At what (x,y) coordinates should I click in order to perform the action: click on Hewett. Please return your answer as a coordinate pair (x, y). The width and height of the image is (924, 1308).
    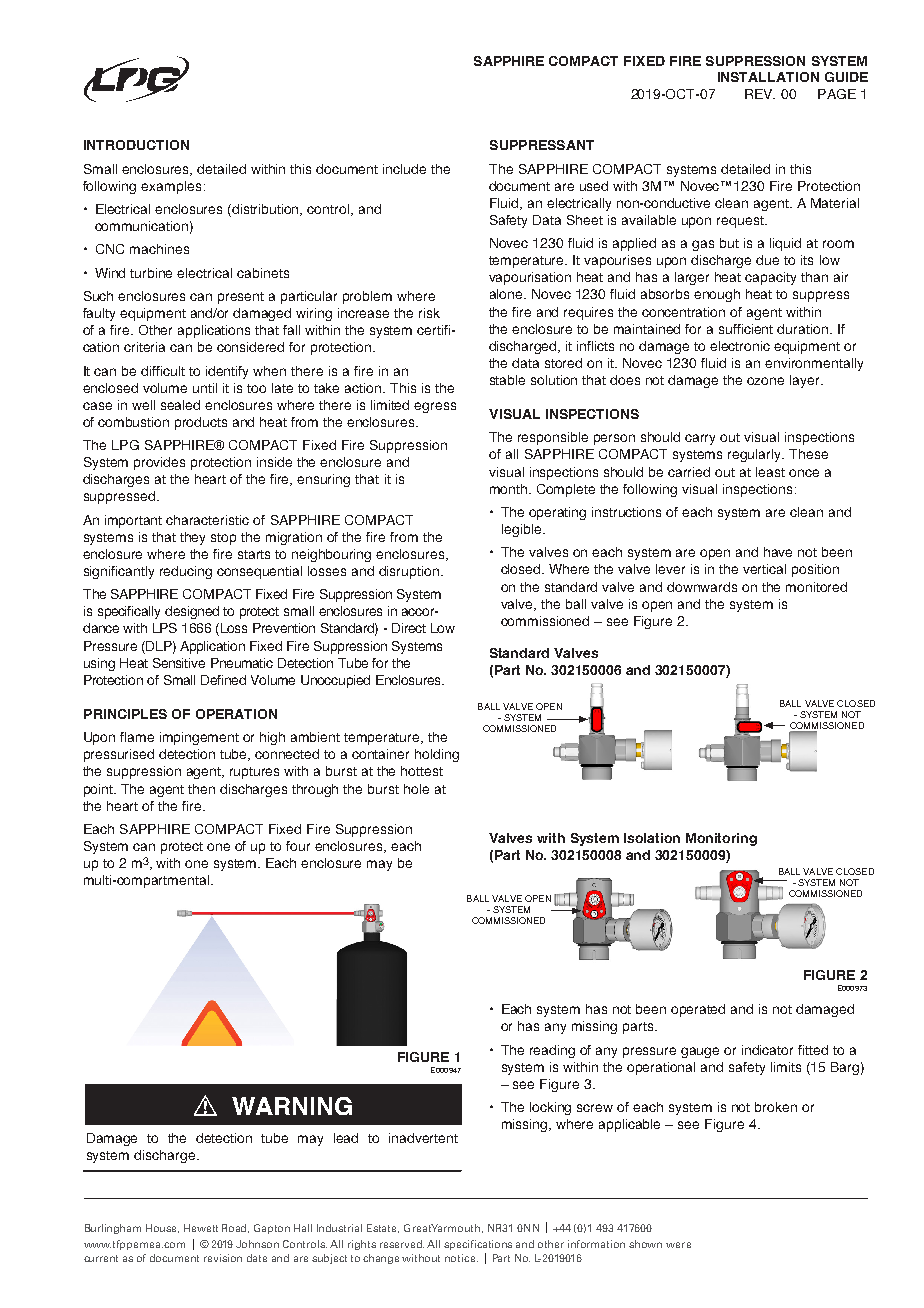
    Looking at the image, I should click on (201, 1228).
